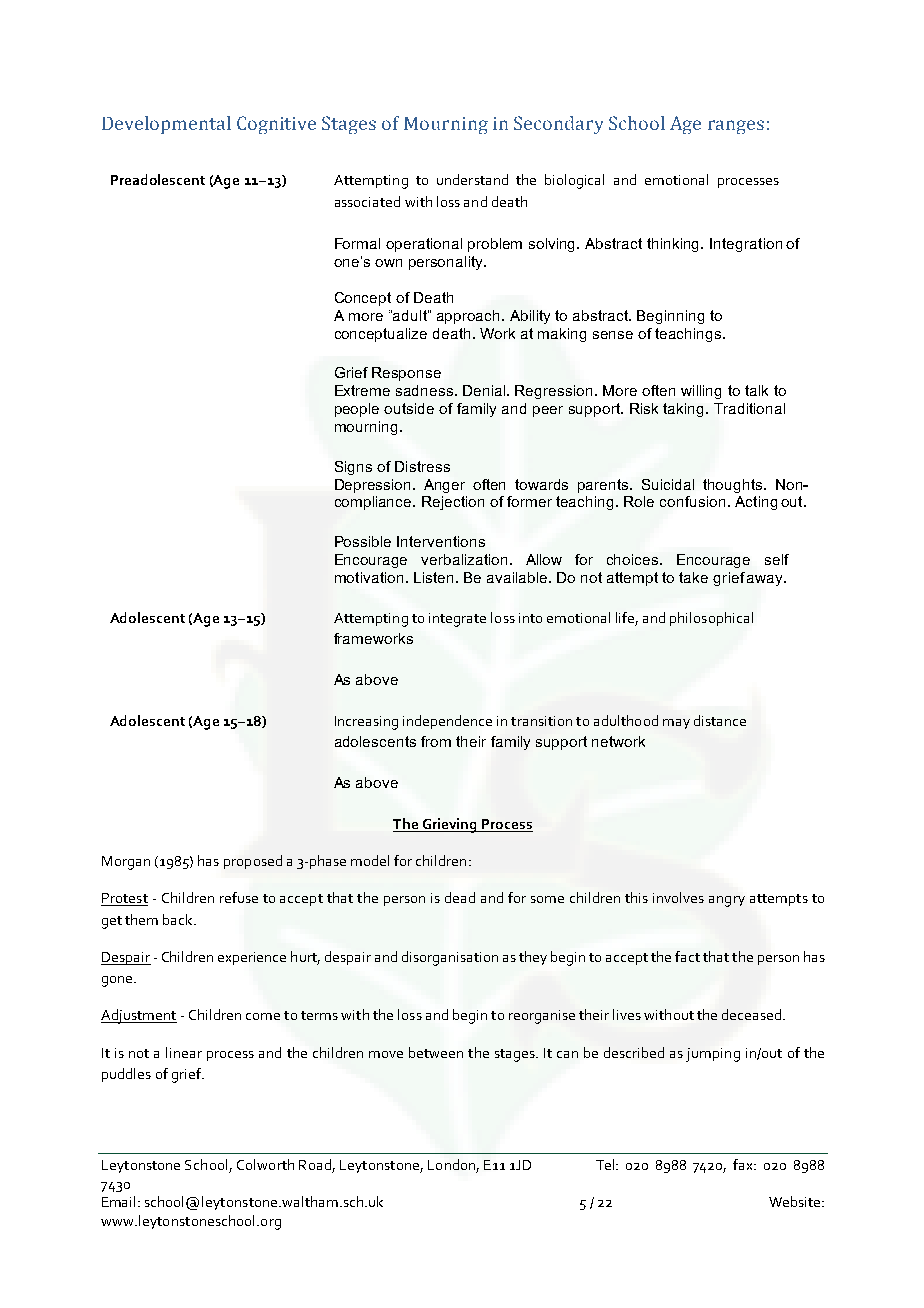 The image size is (924, 1308). What do you see at coordinates (118, 1201) in the screenshot?
I see `Email` at bounding box center [118, 1201].
